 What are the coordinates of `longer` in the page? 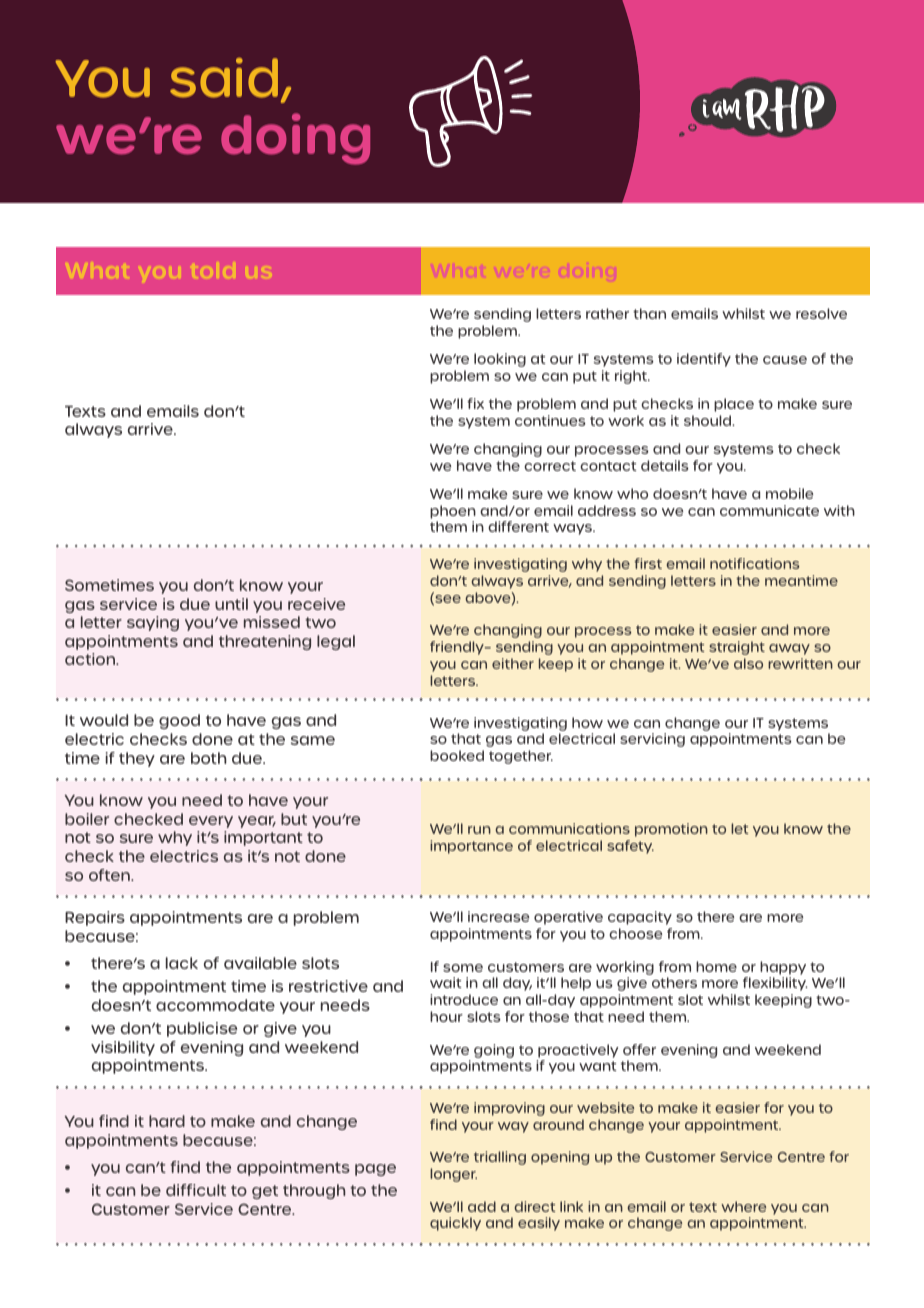 It's located at (453, 1175).
